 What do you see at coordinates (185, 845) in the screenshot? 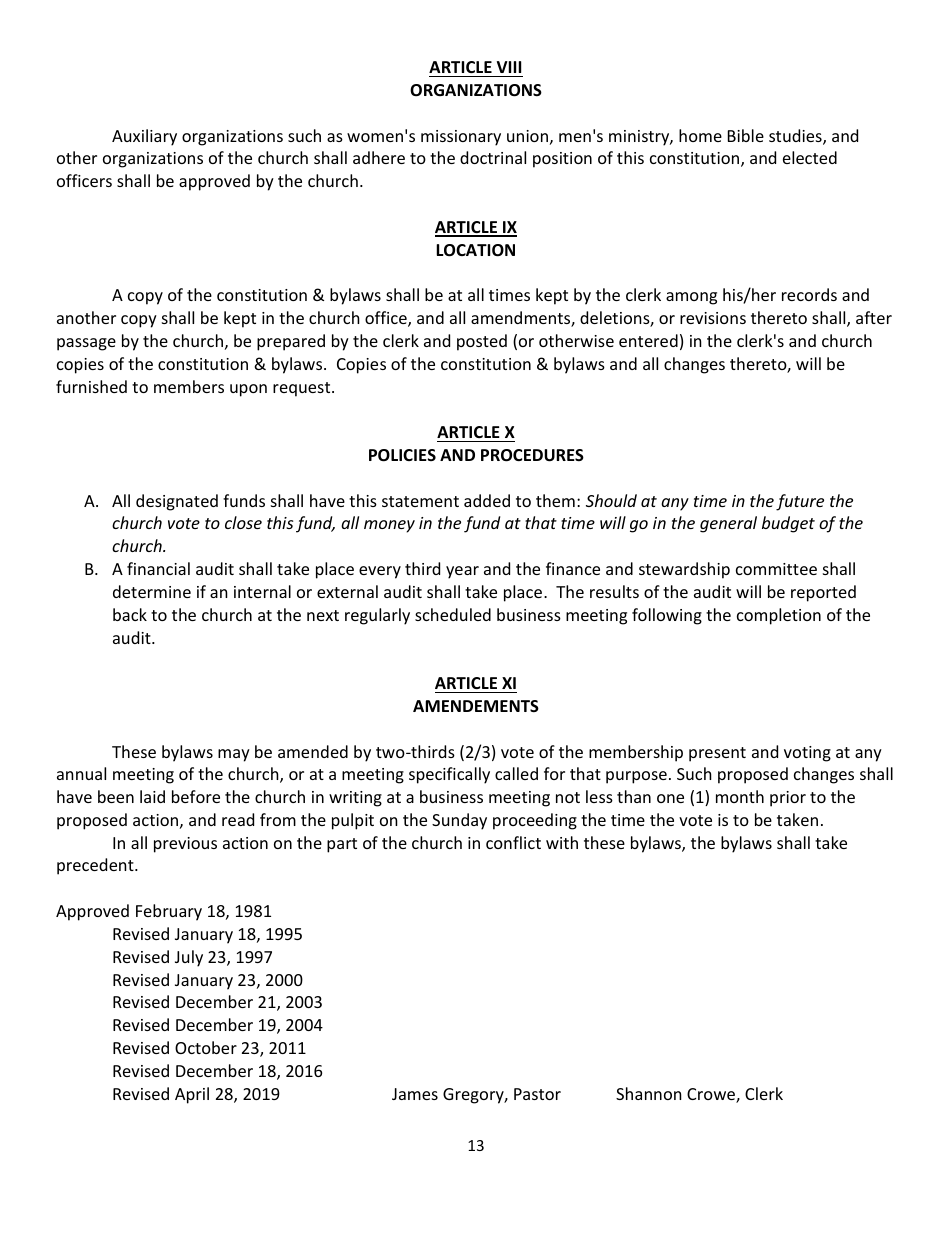
I see `previous` at bounding box center [185, 845].
